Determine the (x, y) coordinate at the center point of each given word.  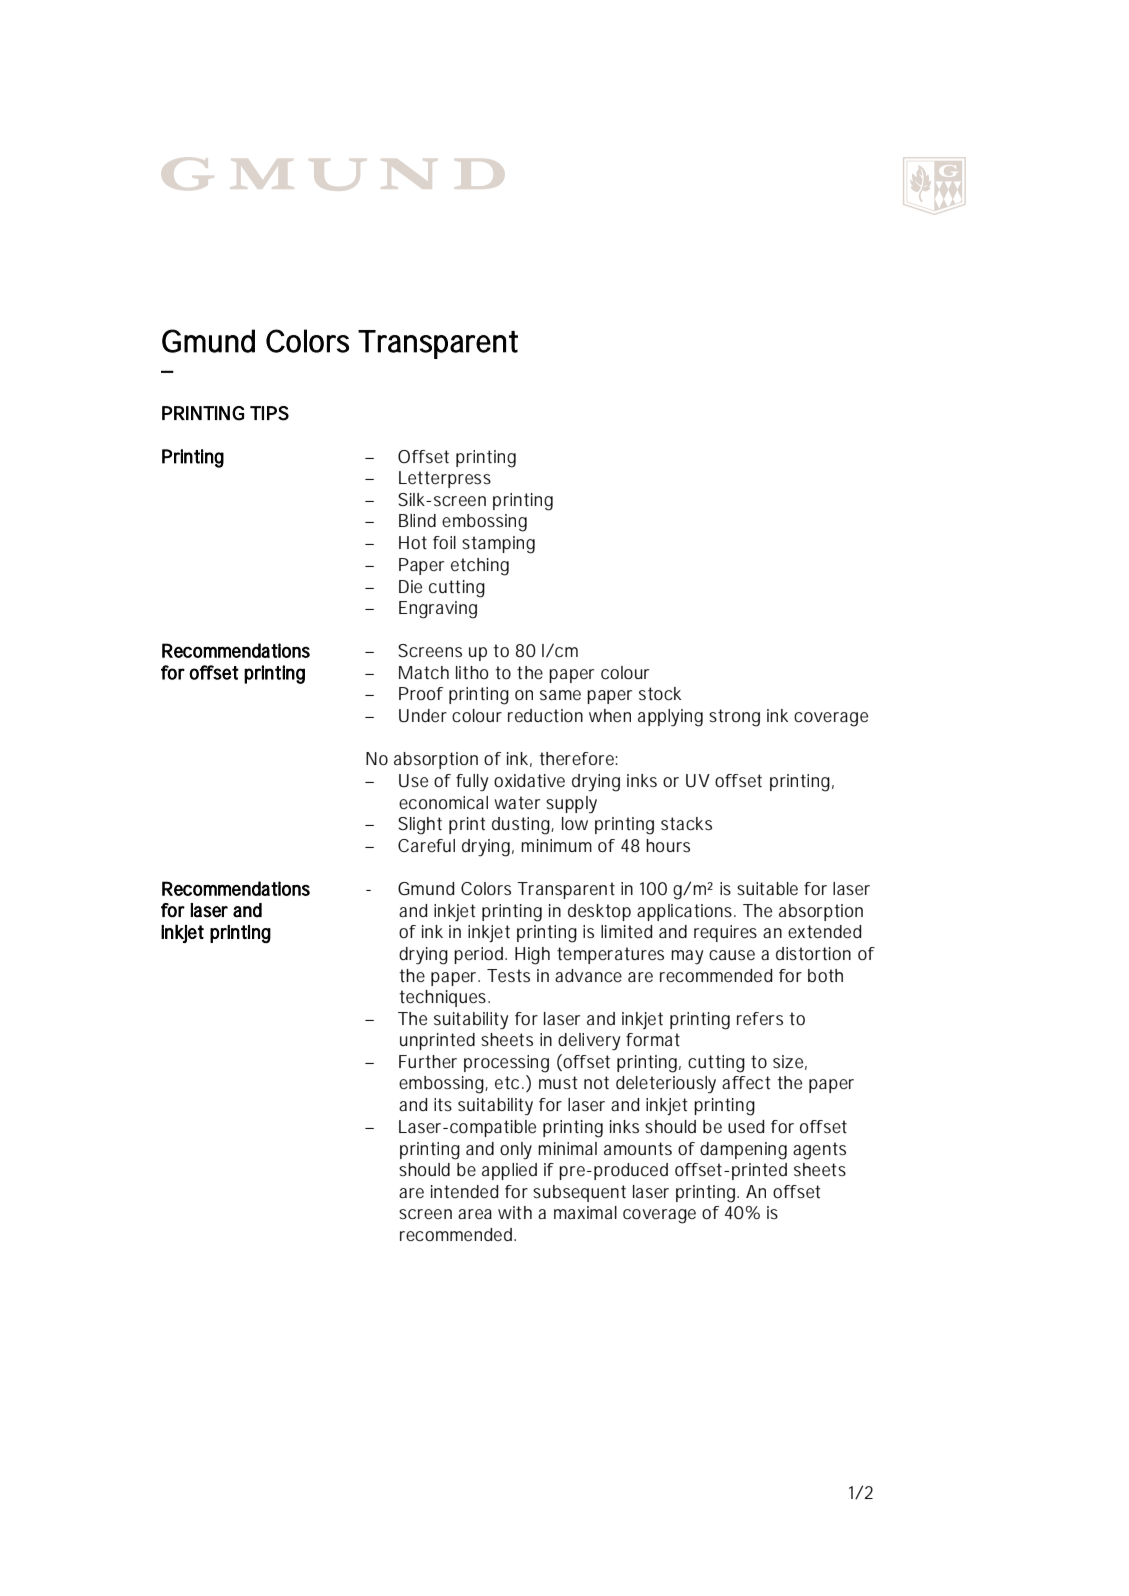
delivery (589, 1042)
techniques (442, 998)
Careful (426, 845)
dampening (743, 1151)
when (610, 715)
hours (668, 845)
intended (464, 1191)
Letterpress (445, 479)
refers (760, 1018)
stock (660, 693)
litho (472, 672)
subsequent (579, 1193)
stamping (498, 545)
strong (734, 718)
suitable (767, 888)
